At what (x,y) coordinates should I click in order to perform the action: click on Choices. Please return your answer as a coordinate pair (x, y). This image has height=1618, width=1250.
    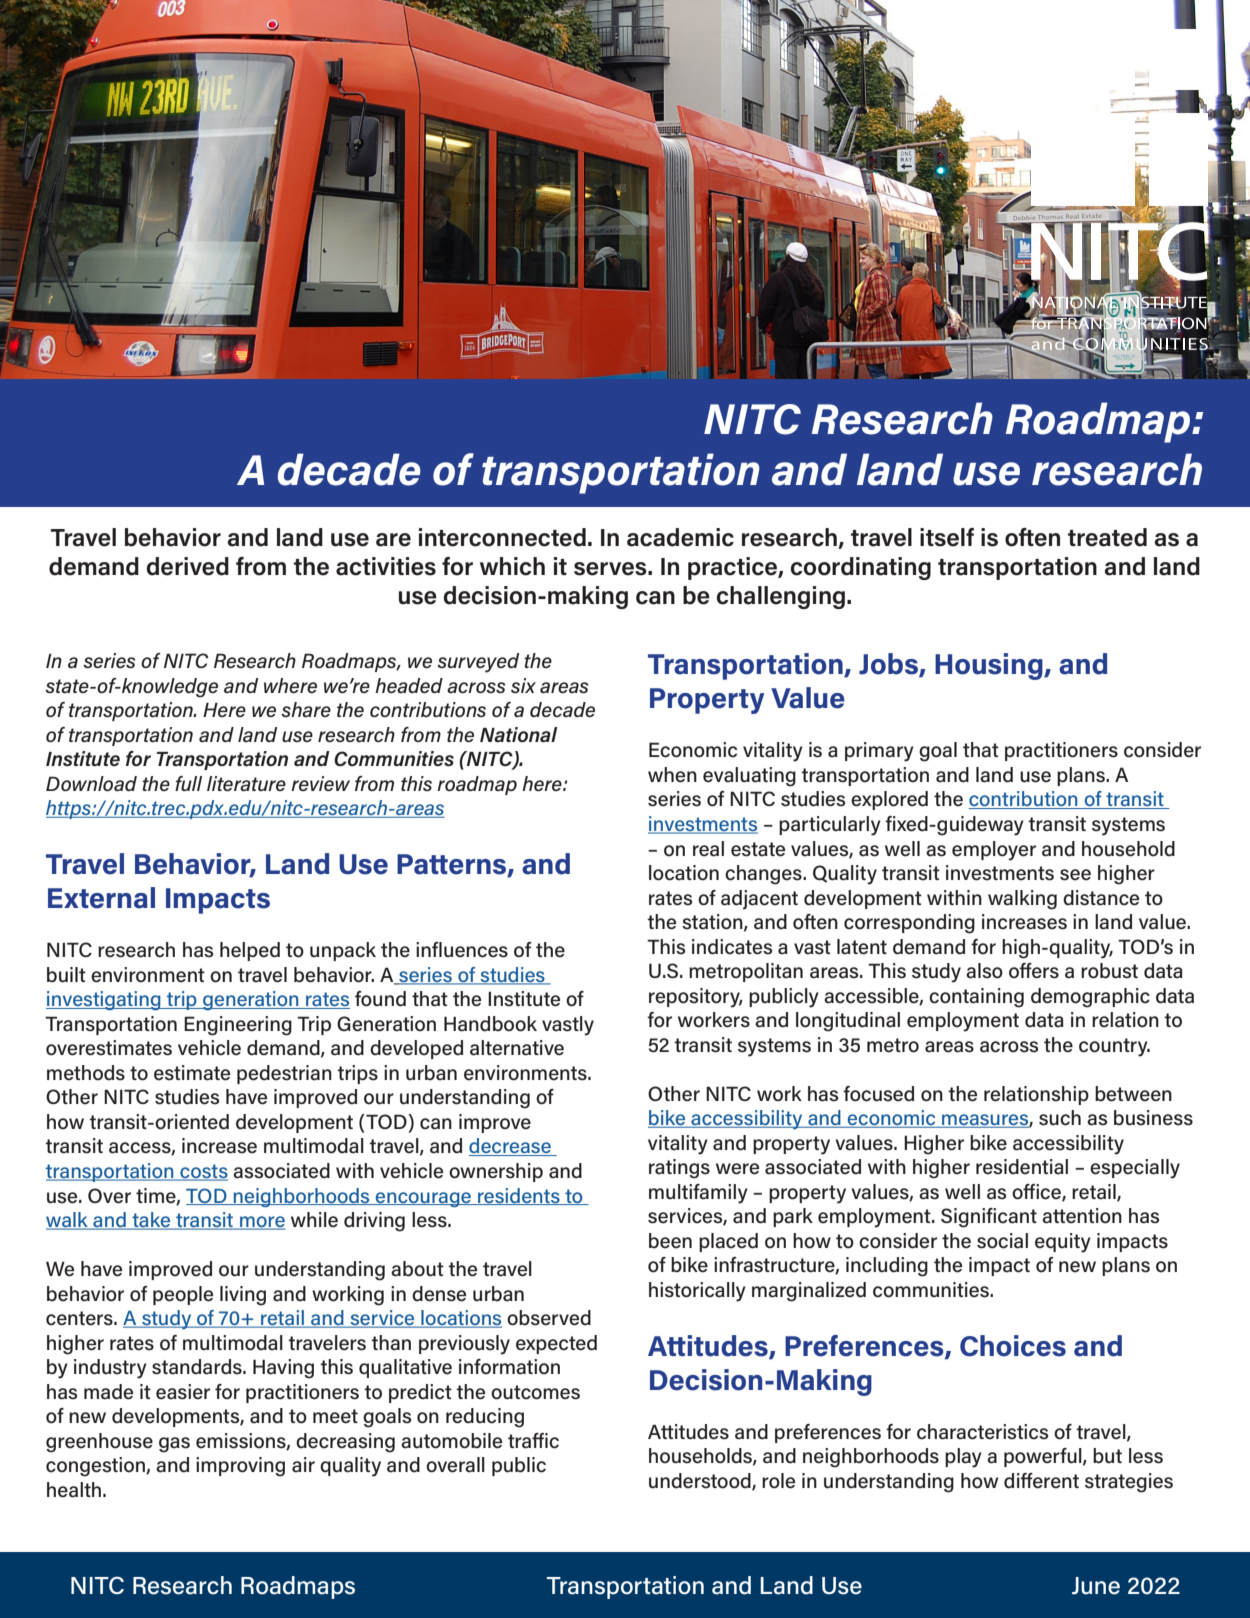
    Looking at the image, I should click on (1013, 1346).
